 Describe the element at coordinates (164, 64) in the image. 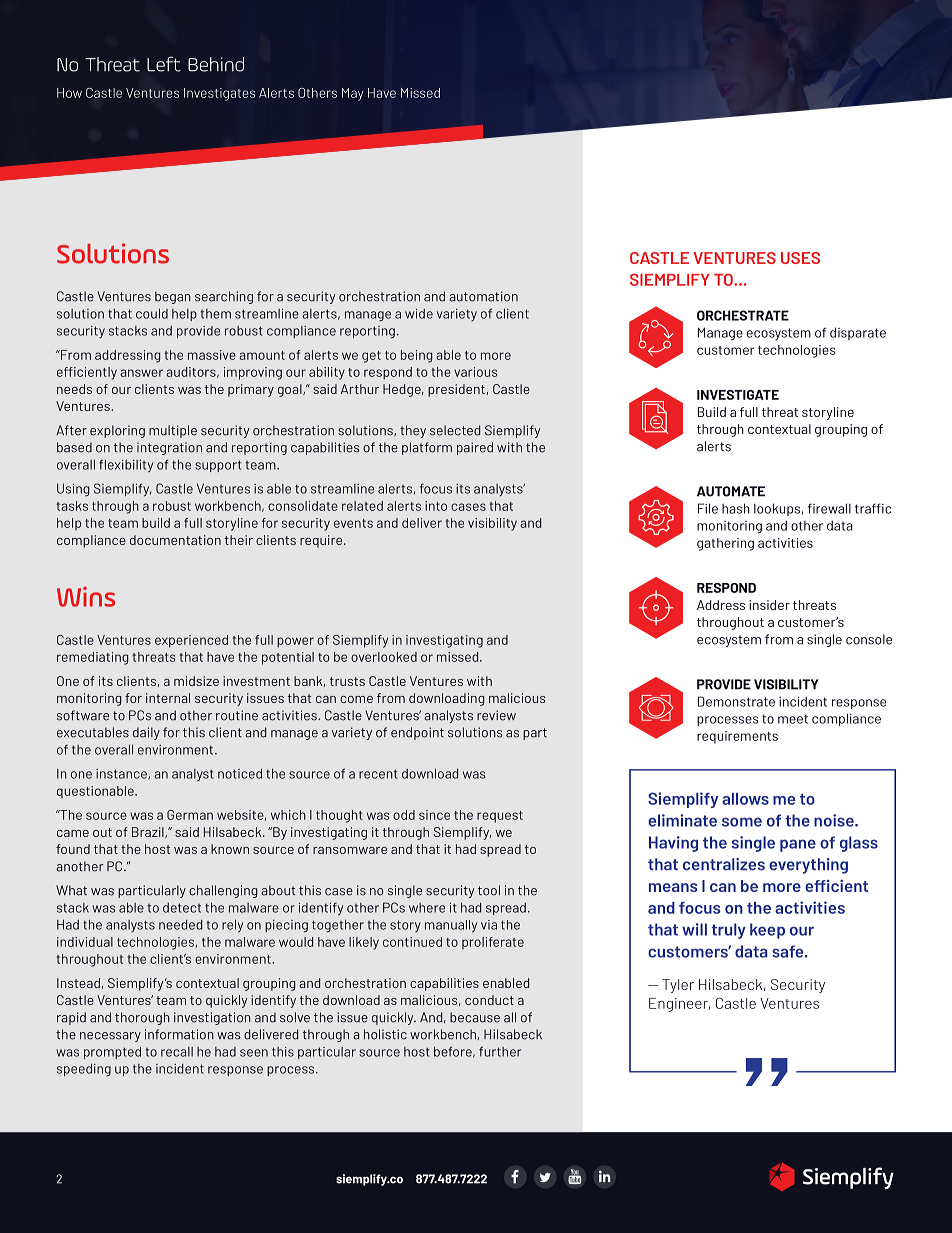

I see `Left` at that location.
